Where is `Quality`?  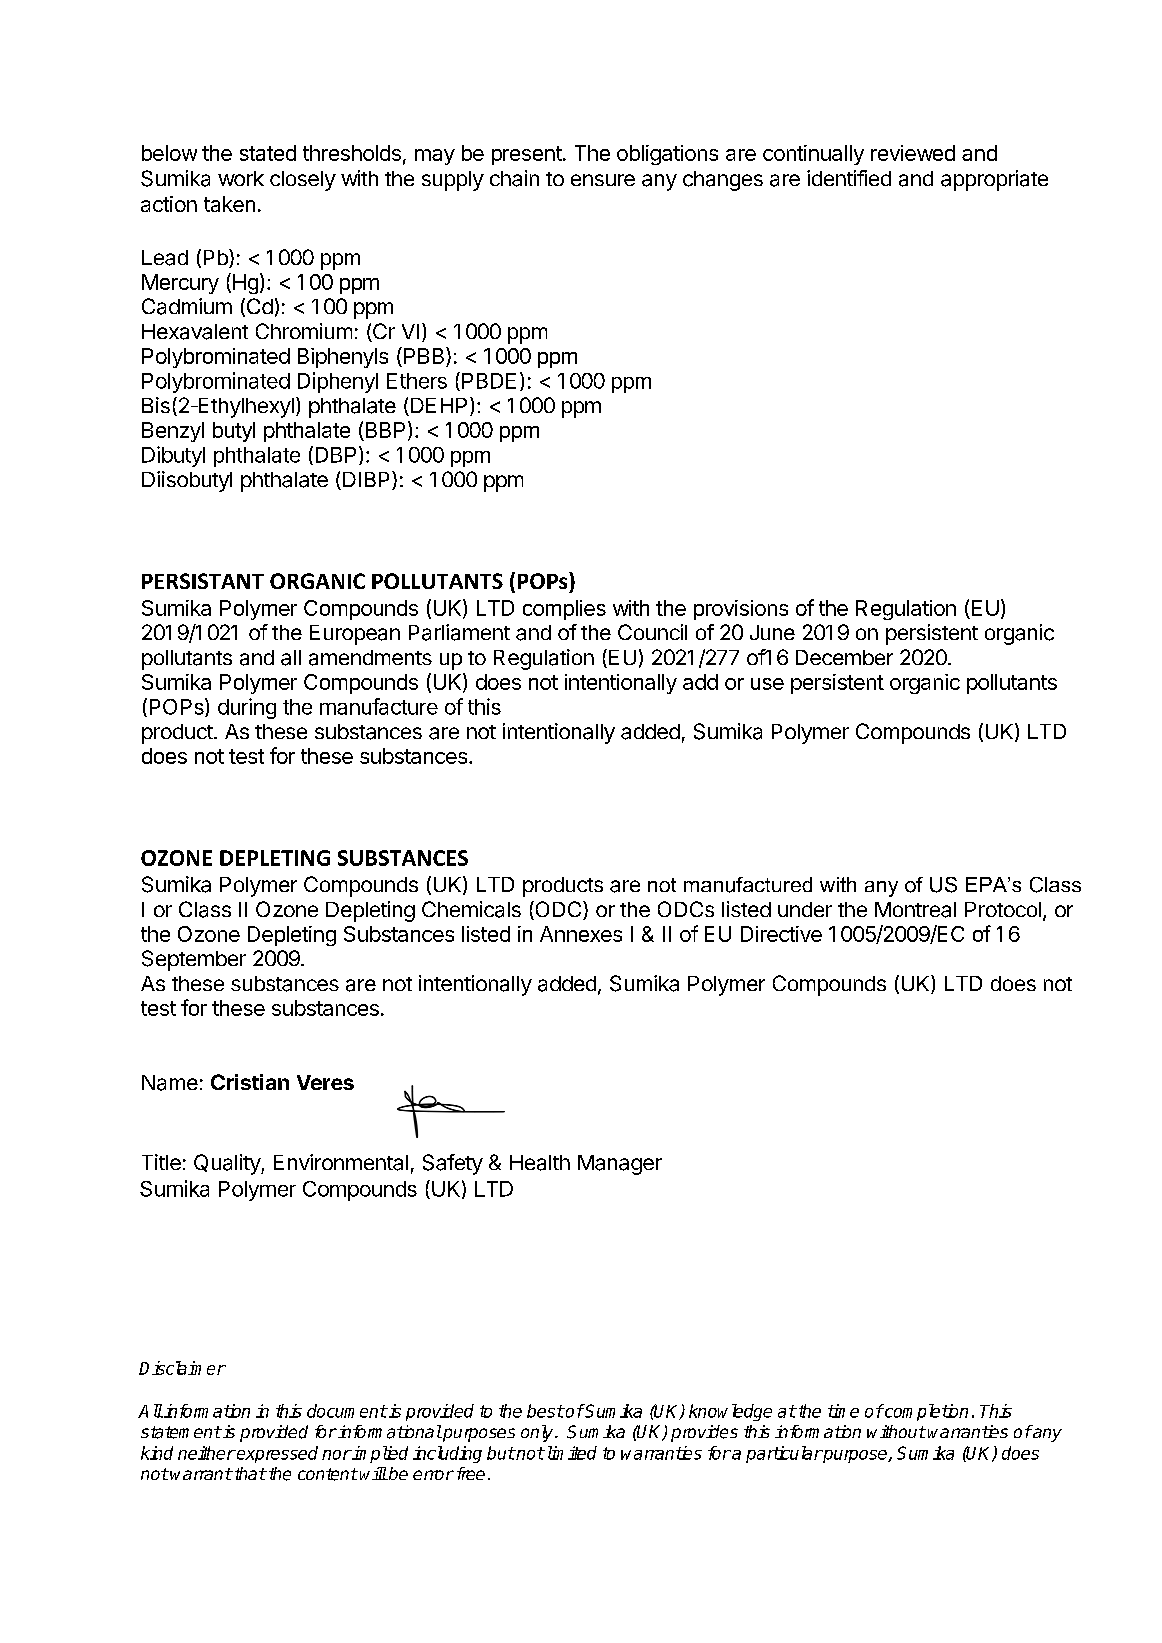
Quality is located at coordinates (228, 1164).
